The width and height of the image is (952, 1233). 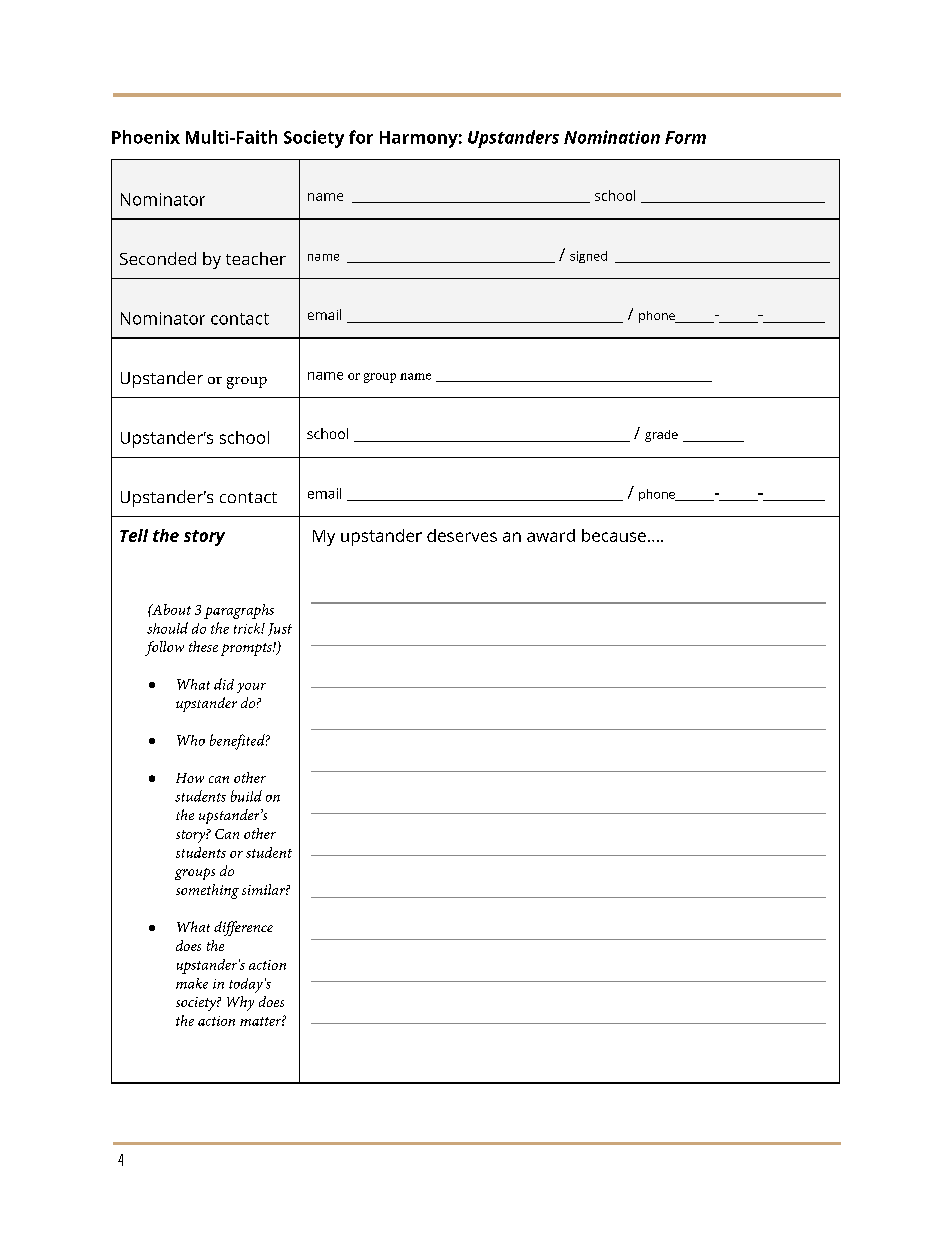 What do you see at coordinates (256, 258) in the image?
I see `teacher` at bounding box center [256, 258].
